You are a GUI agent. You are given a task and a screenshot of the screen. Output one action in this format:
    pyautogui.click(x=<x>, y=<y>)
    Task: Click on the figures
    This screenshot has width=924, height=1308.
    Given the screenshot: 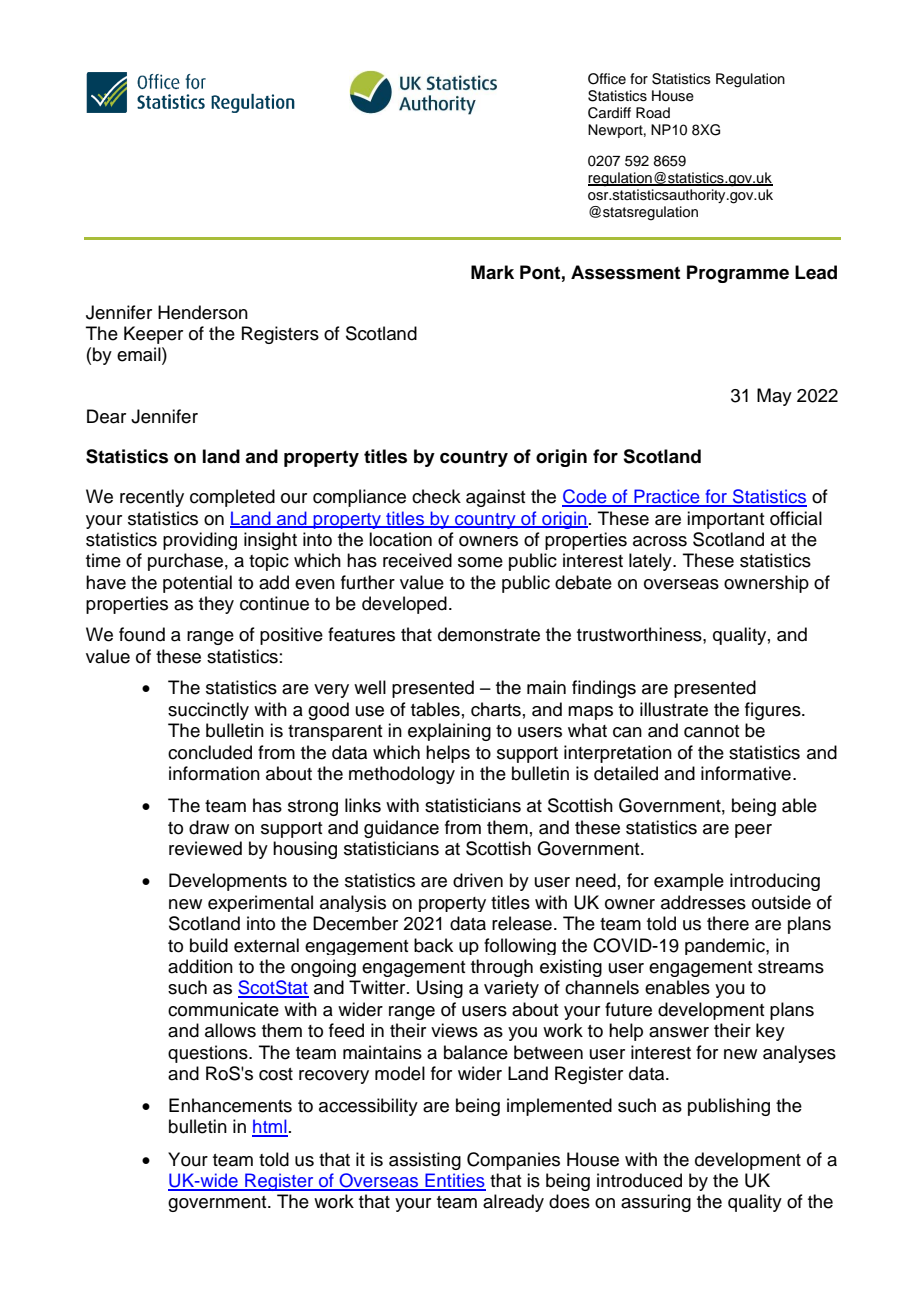 What is the action you would take?
    pyautogui.click(x=774, y=711)
